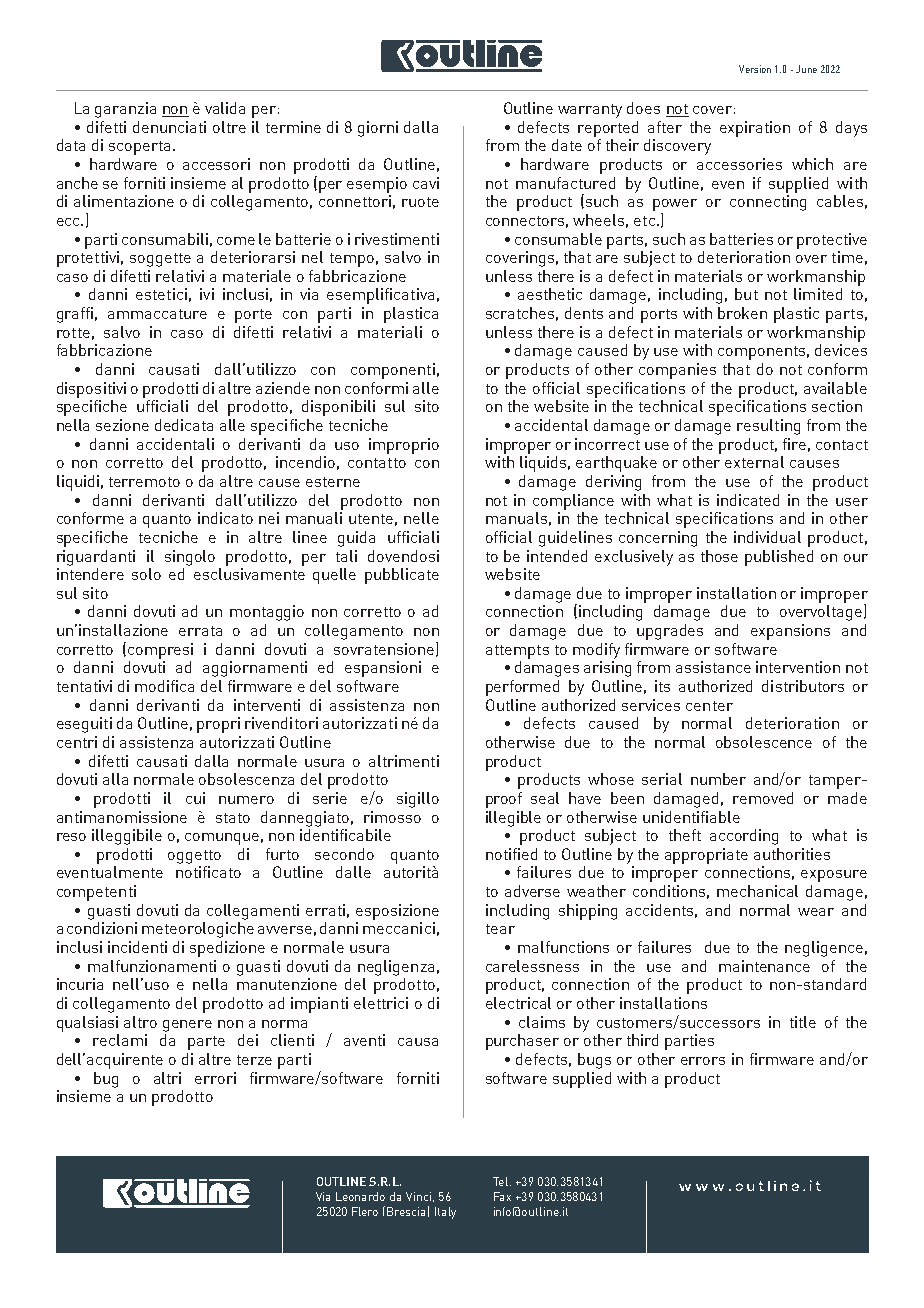 The image size is (924, 1308). I want to click on expiration, so click(755, 129).
